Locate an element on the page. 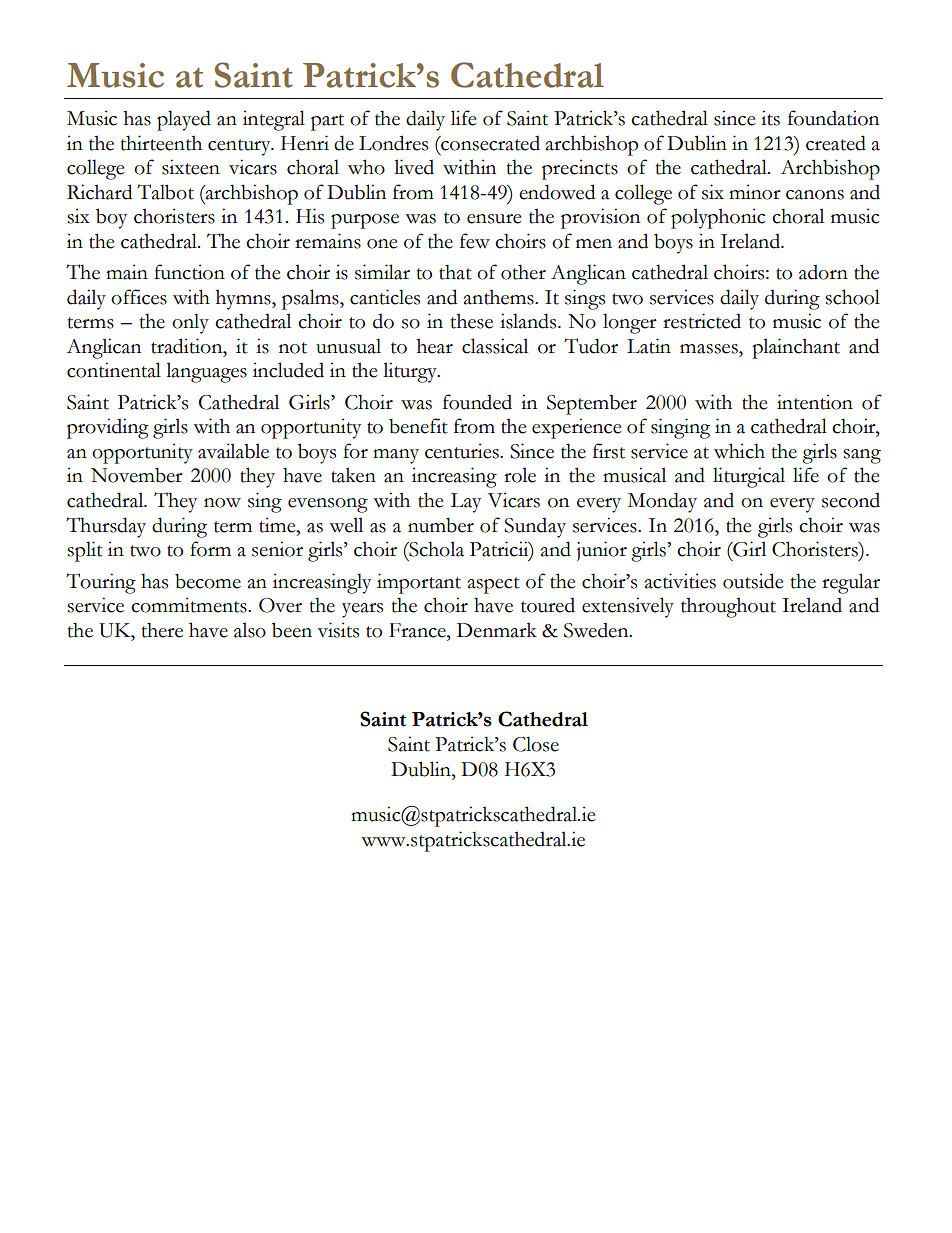 This document has height=1233, width=952. liturgy is located at coordinates (411, 372).
